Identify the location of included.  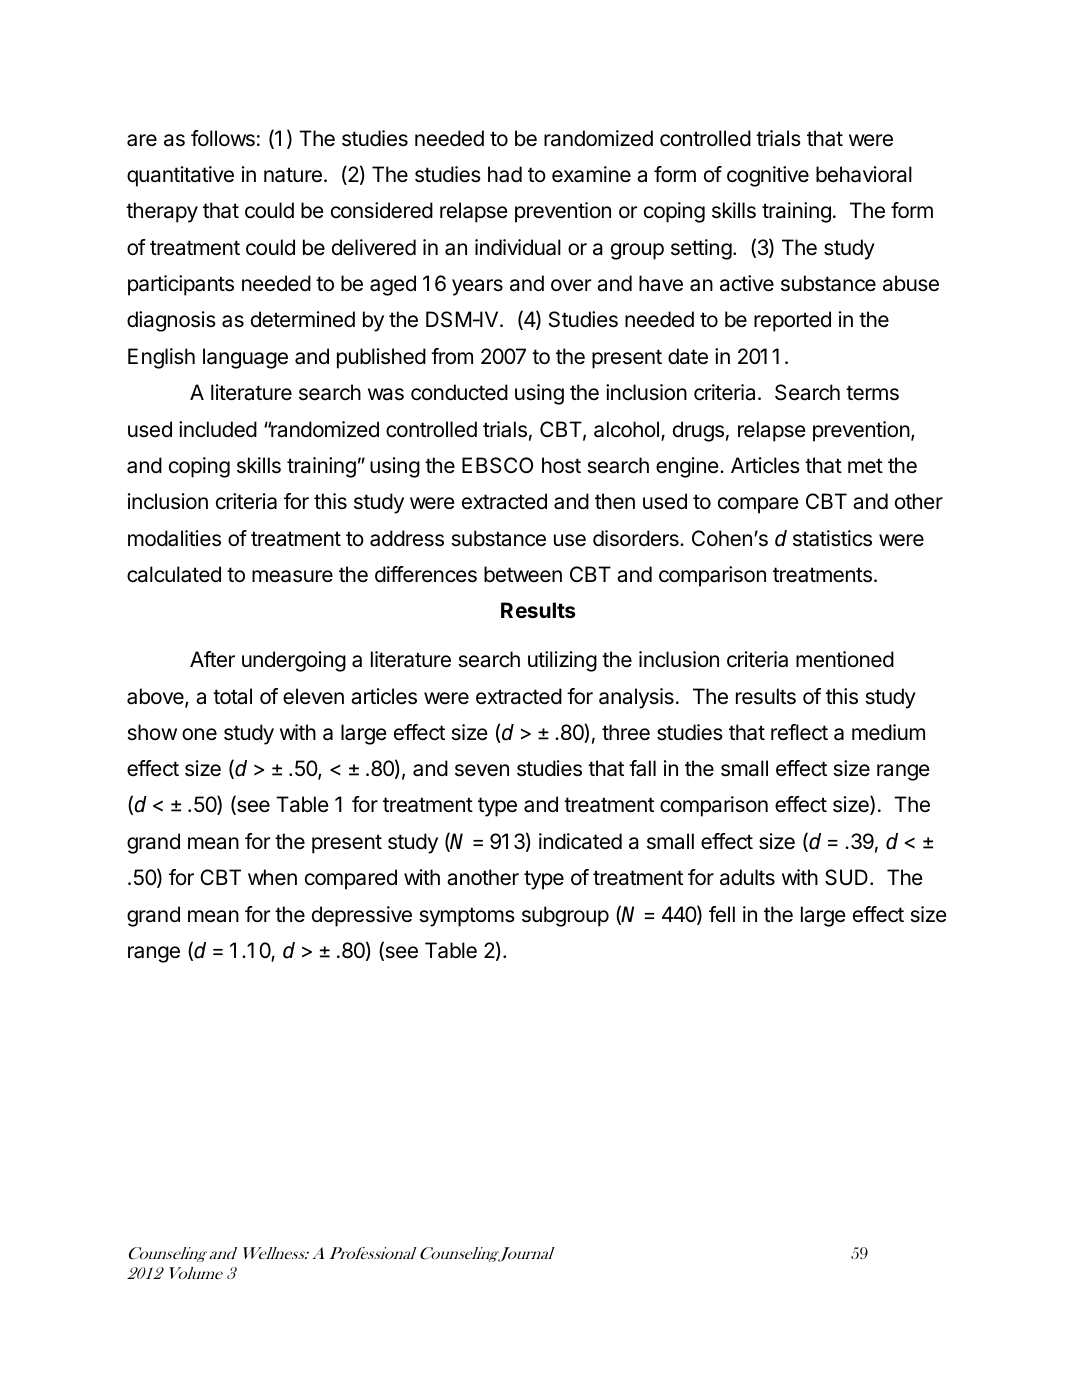
(218, 429).
